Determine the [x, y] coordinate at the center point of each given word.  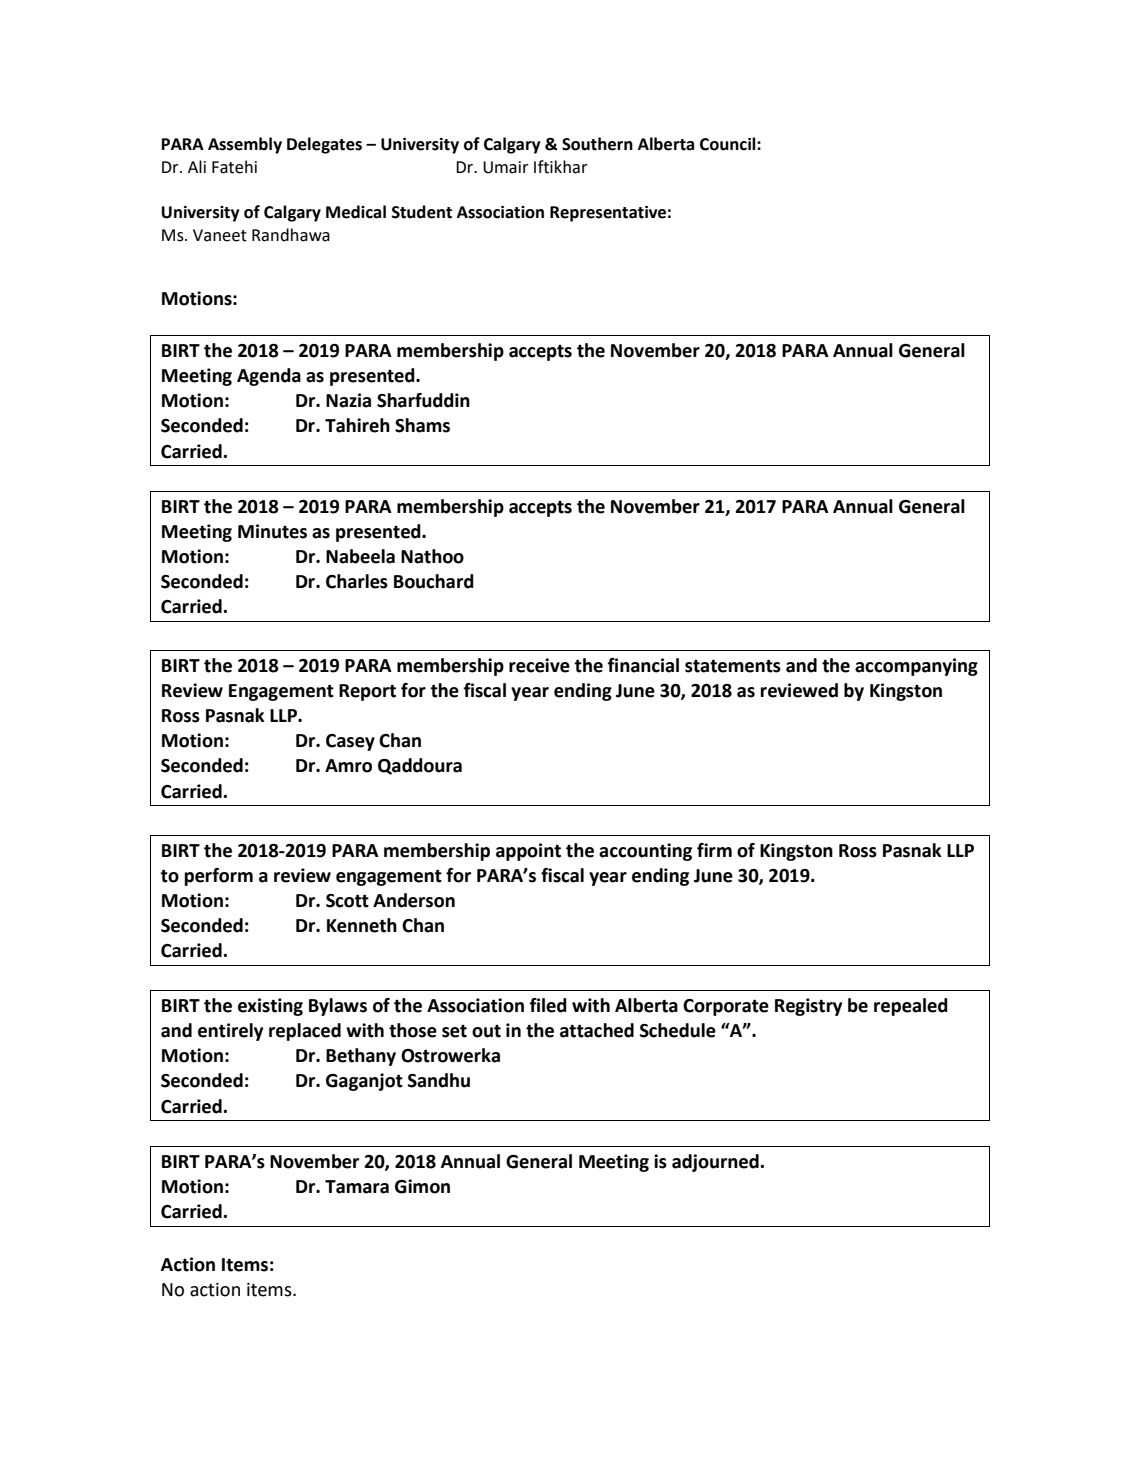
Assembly [245, 145]
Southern [597, 144]
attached [597, 1030]
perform [218, 877]
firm [714, 850]
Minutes [272, 531]
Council [729, 144]
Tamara [357, 1187]
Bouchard [434, 581]
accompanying [916, 667]
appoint [528, 852]
